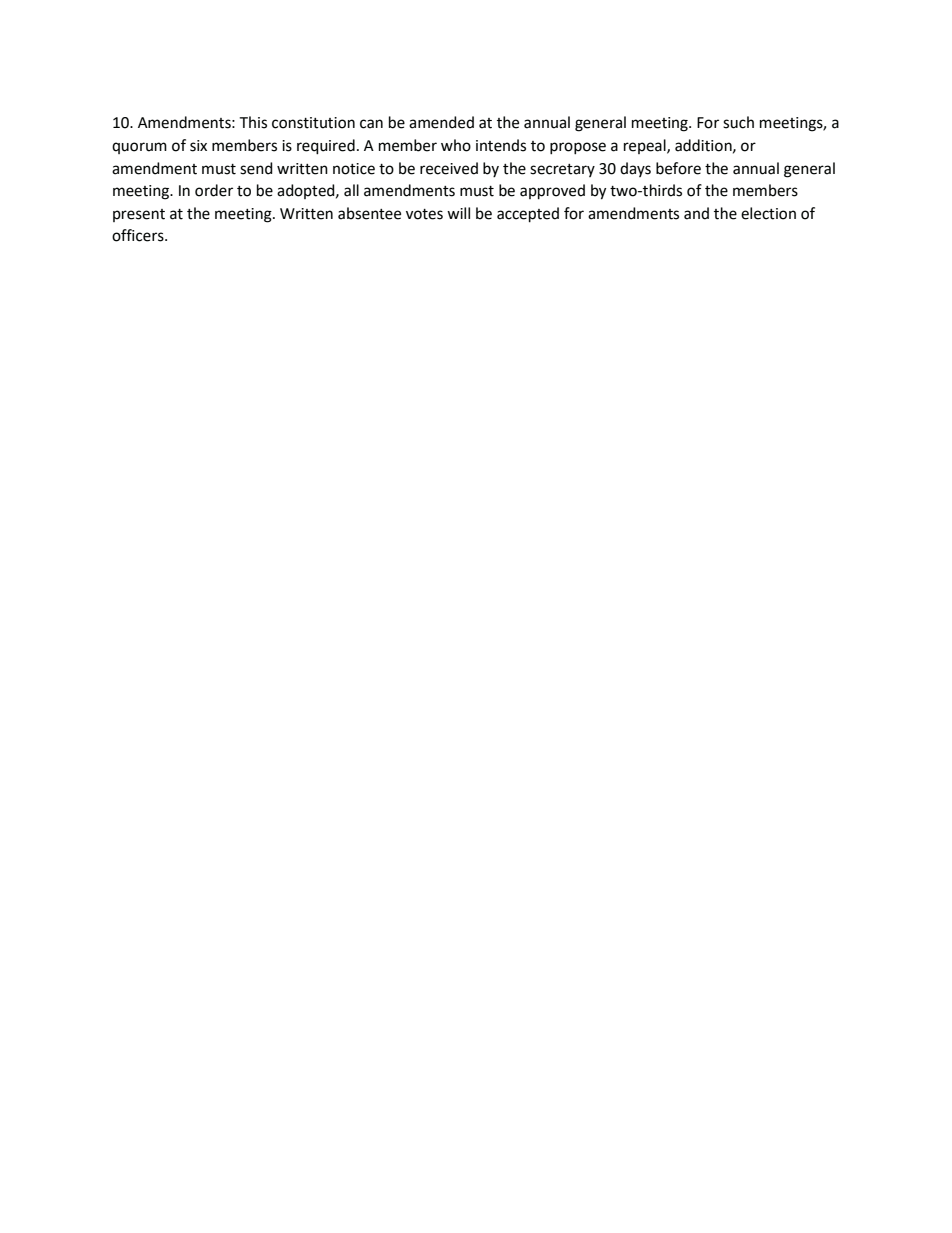 Image resolution: width=952 pixels, height=1233 pixels. What do you see at coordinates (256, 168) in the page?
I see `send` at bounding box center [256, 168].
